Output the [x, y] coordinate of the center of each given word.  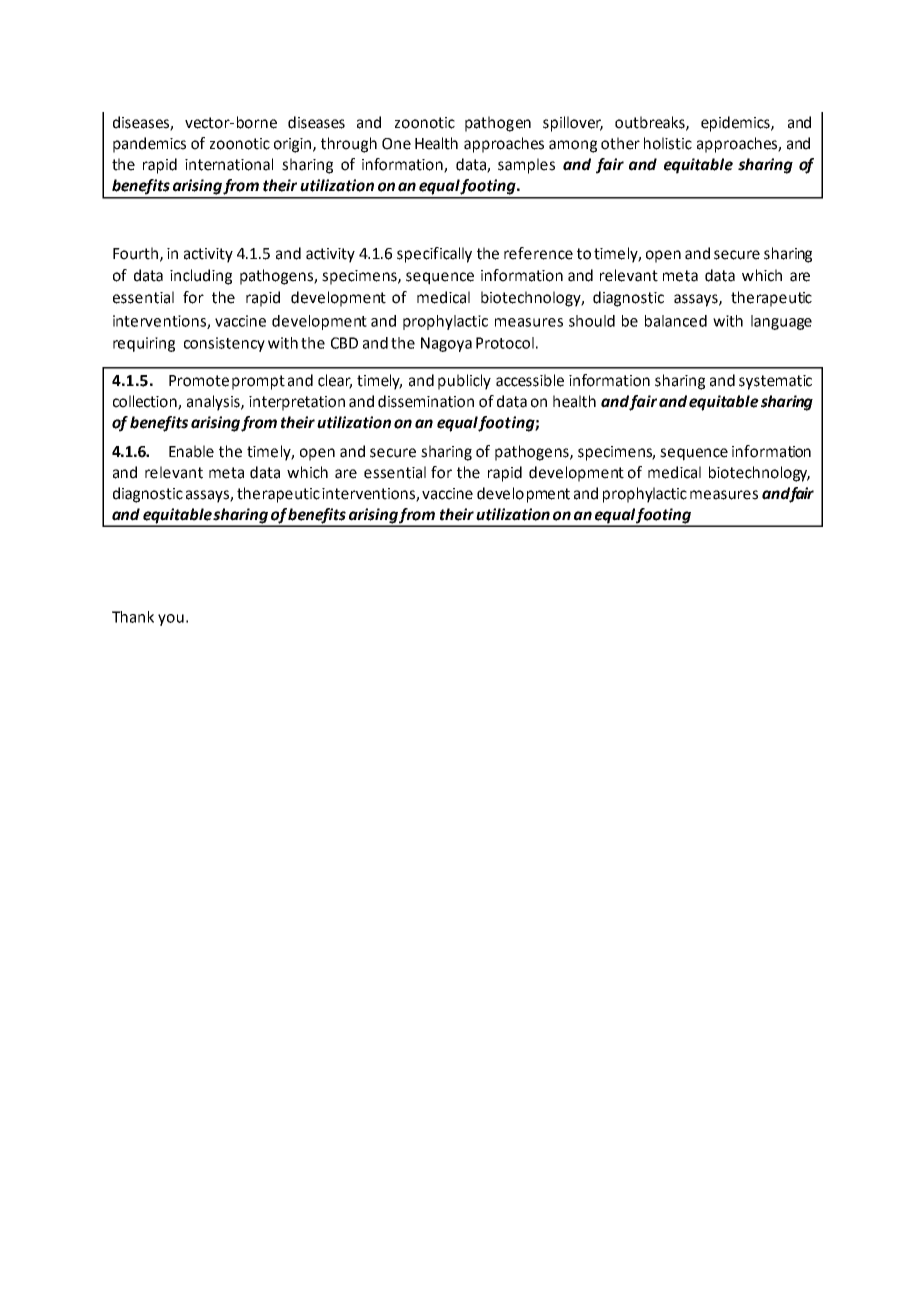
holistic [668, 143]
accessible [530, 380]
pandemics [149, 145]
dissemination [426, 401]
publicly [464, 382]
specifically [434, 255]
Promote [199, 381]
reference [538, 253]
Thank [133, 617]
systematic [775, 382]
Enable [191, 451]
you [171, 620]
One [396, 144]
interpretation [297, 403]
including [201, 277]
